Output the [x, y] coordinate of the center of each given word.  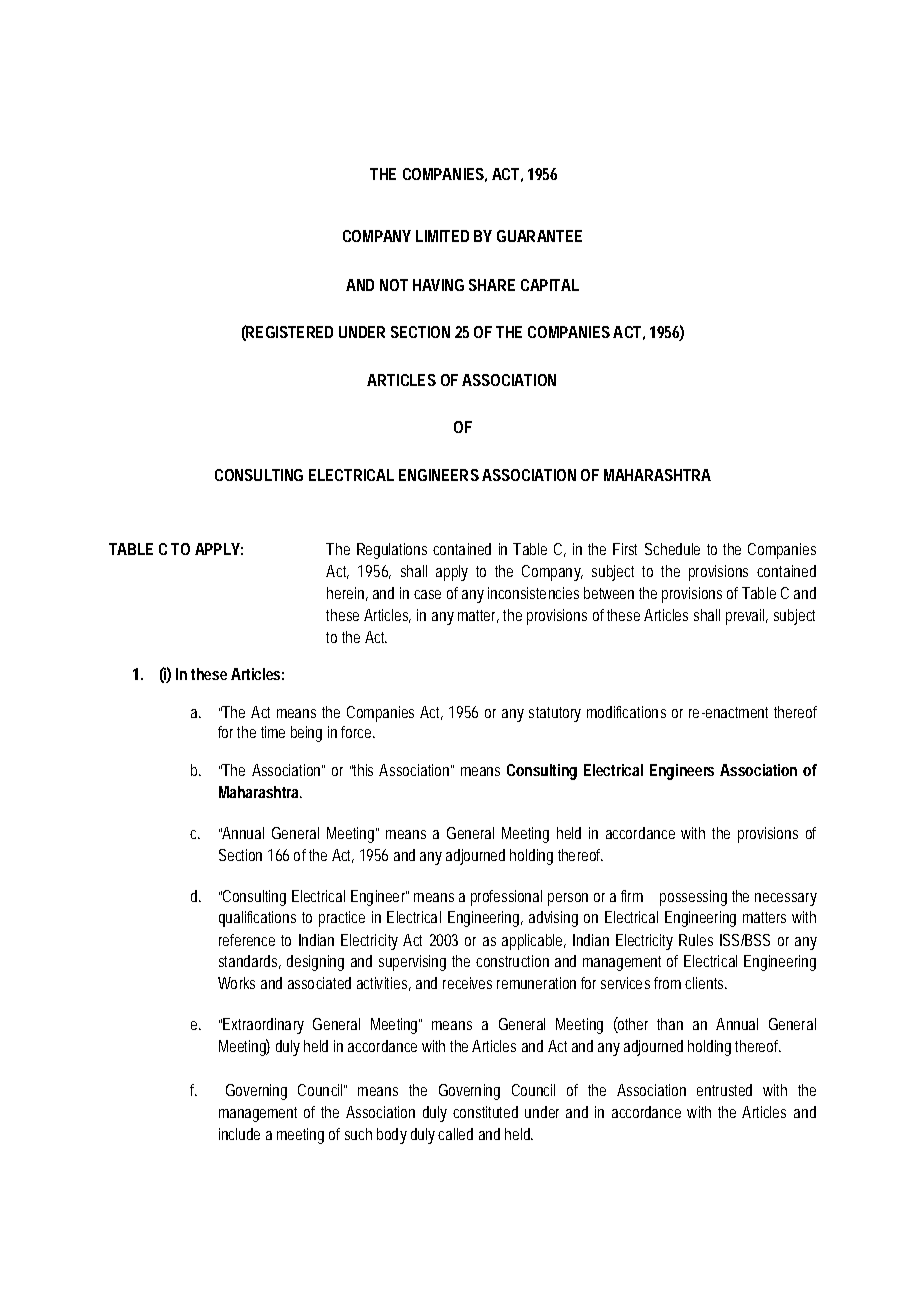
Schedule [672, 549]
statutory [555, 714]
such [358, 1134]
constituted [485, 1112]
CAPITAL [549, 285]
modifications [626, 712]
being [306, 734]
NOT [394, 285]
